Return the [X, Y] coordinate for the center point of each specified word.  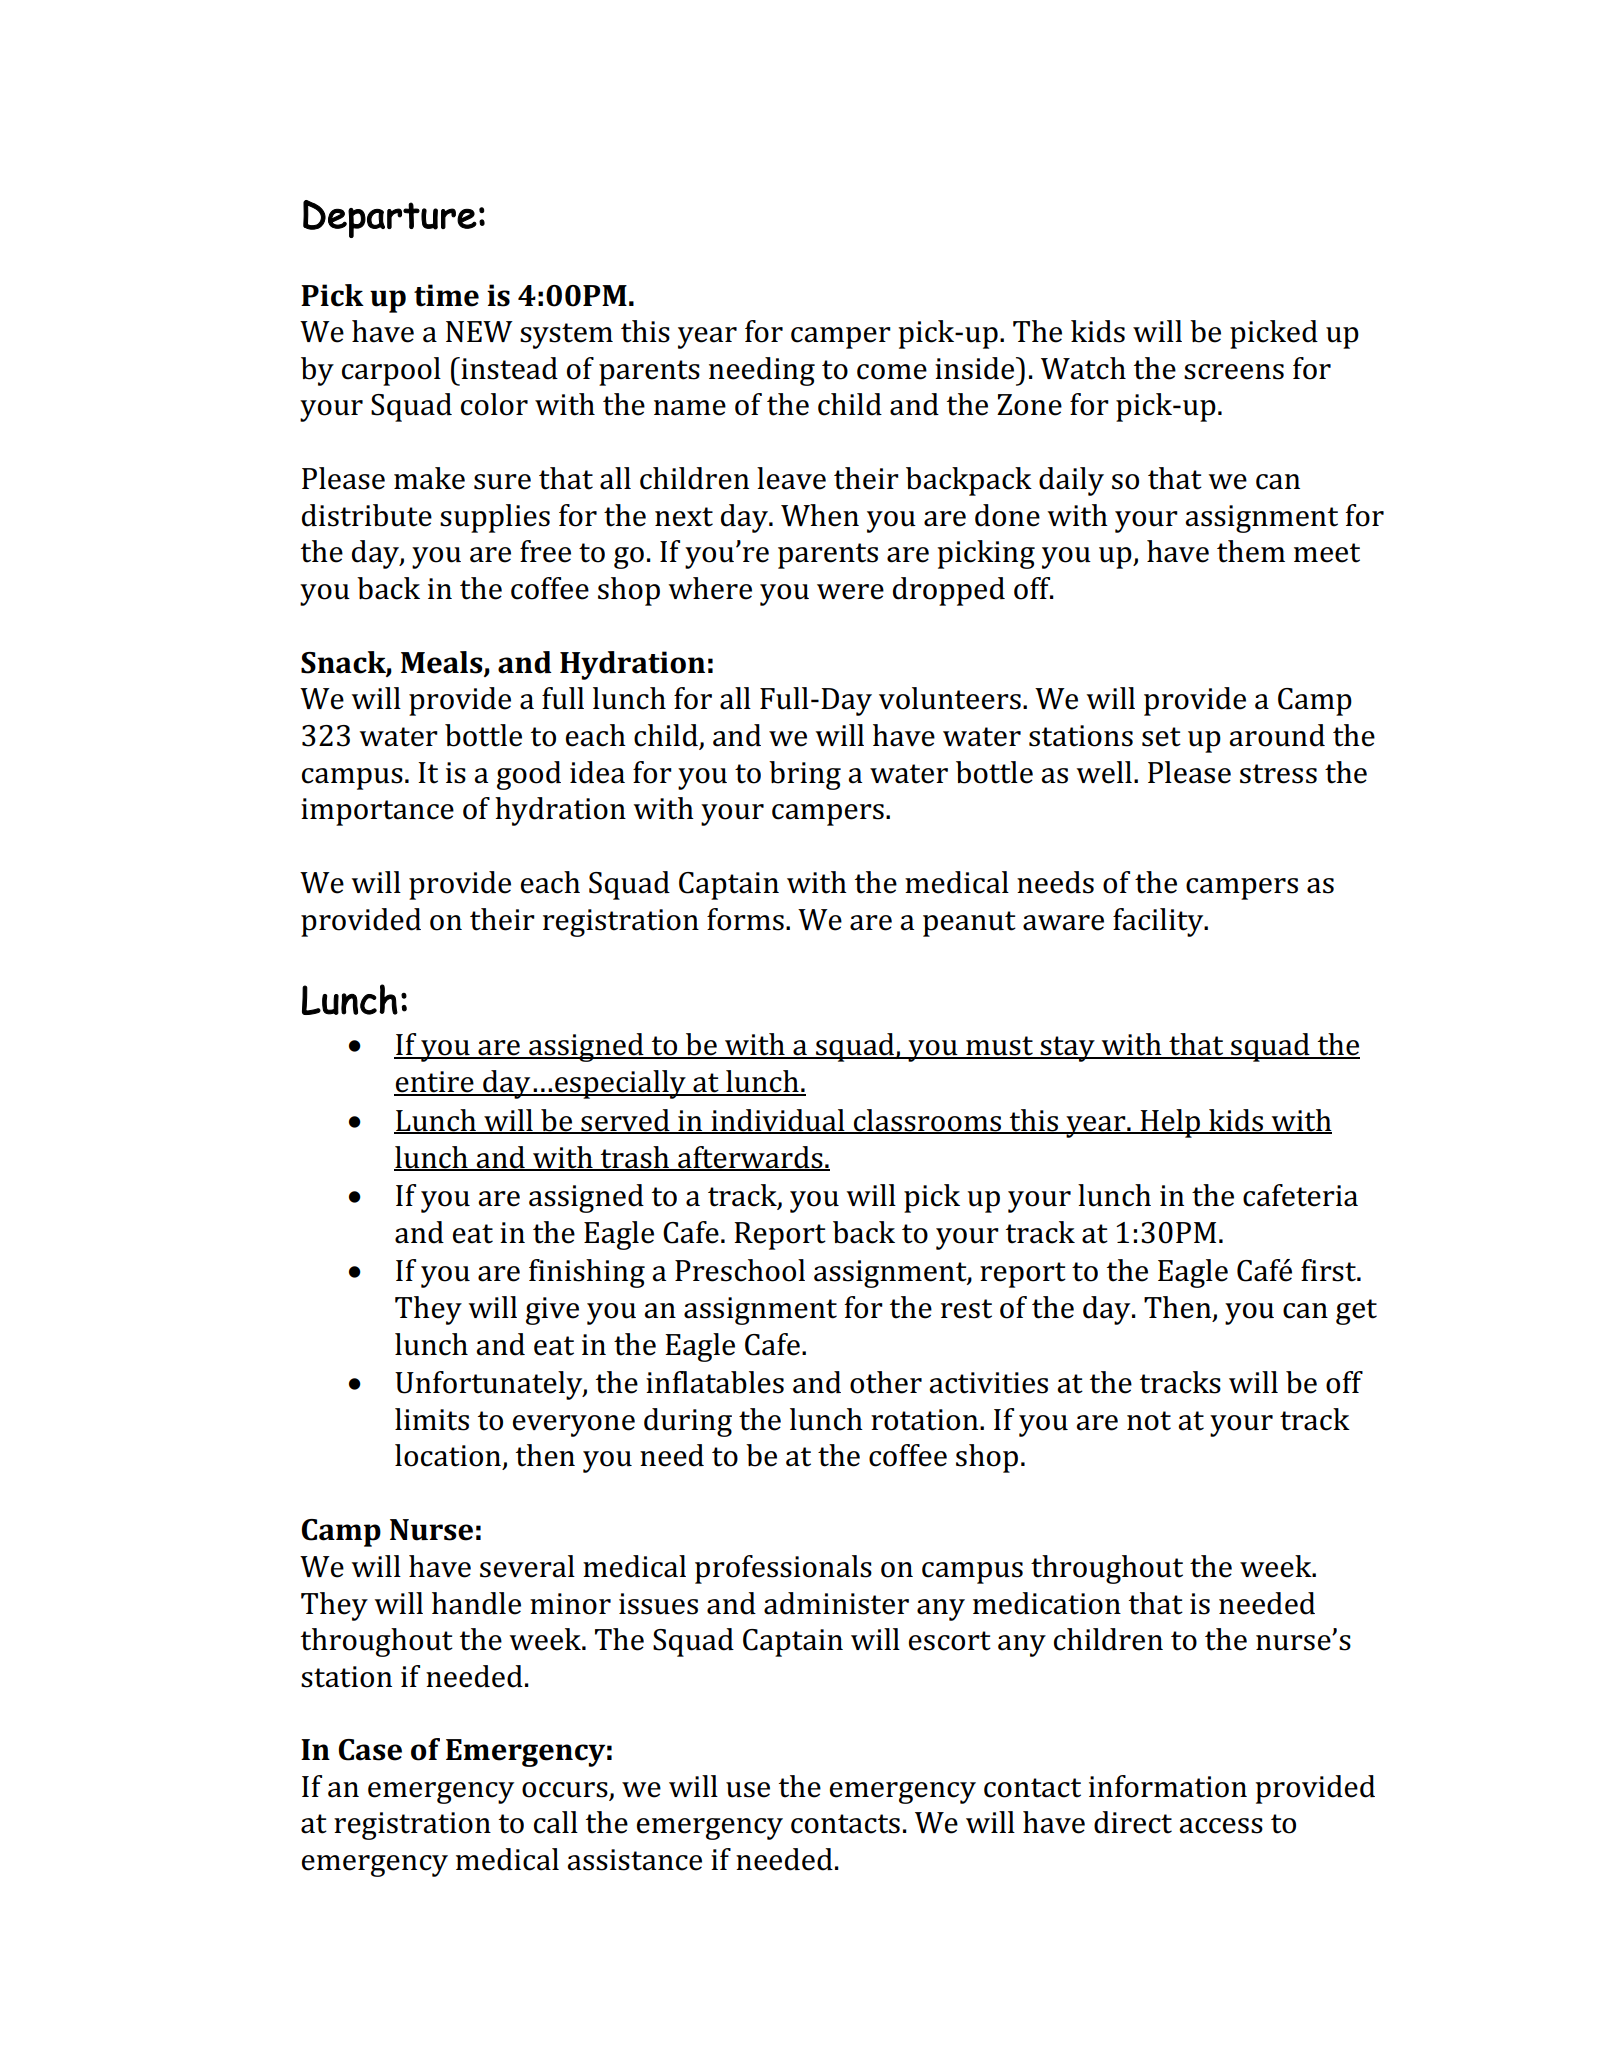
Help [1170, 1123]
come [892, 372]
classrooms [928, 1121]
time [446, 295]
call [556, 1822]
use [748, 1790]
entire [435, 1083]
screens [1234, 372]
